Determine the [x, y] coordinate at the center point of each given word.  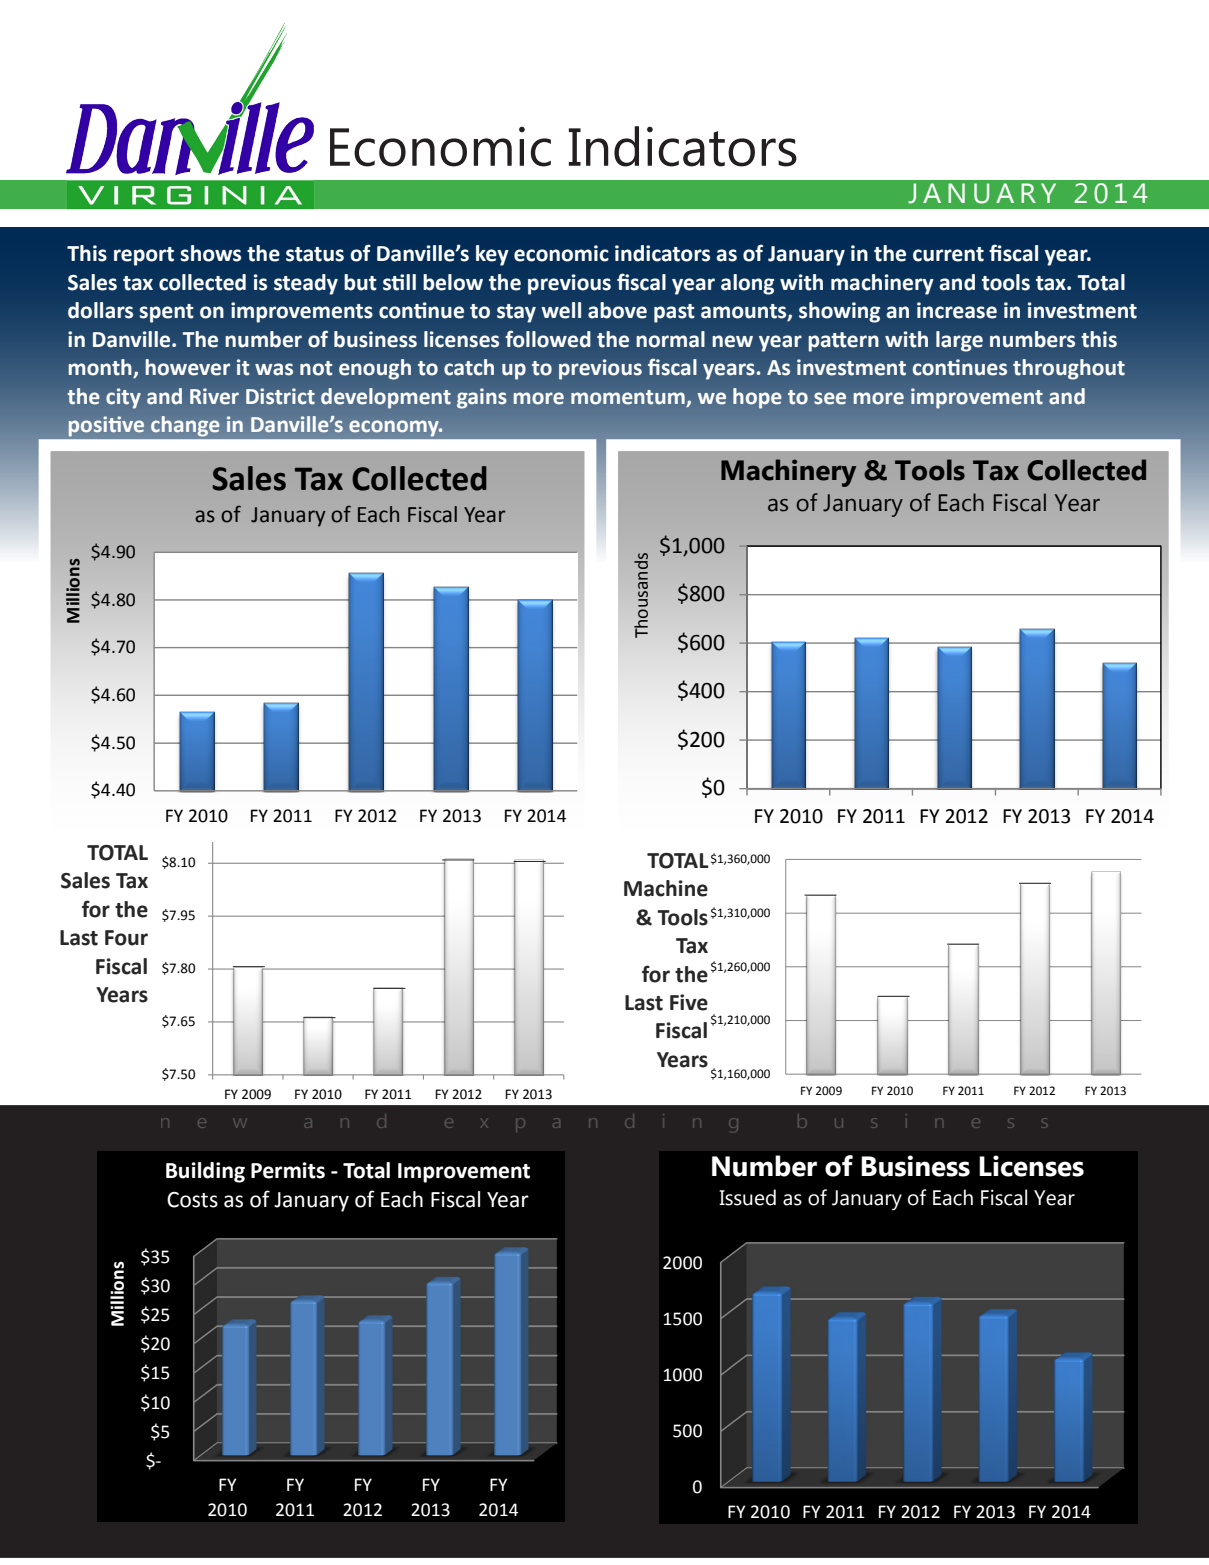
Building [205, 1172]
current [948, 254]
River [214, 396]
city [123, 398]
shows [210, 253]
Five [689, 1002]
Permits [288, 1170]
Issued [747, 1197]
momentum [628, 397]
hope [757, 398]
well [561, 310]
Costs [192, 1200]
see [830, 398]
